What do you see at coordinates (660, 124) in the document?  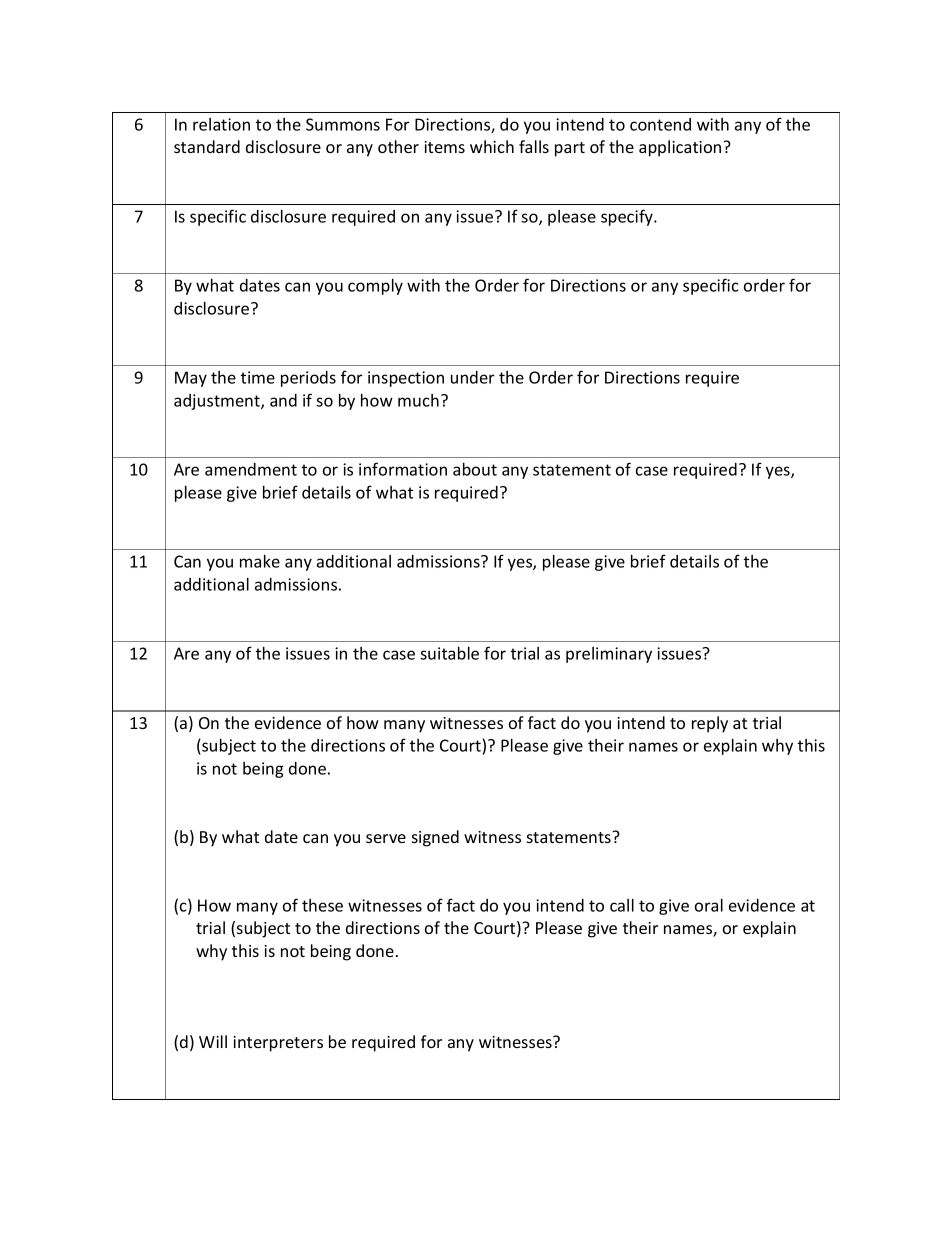 I see `contend` at bounding box center [660, 124].
